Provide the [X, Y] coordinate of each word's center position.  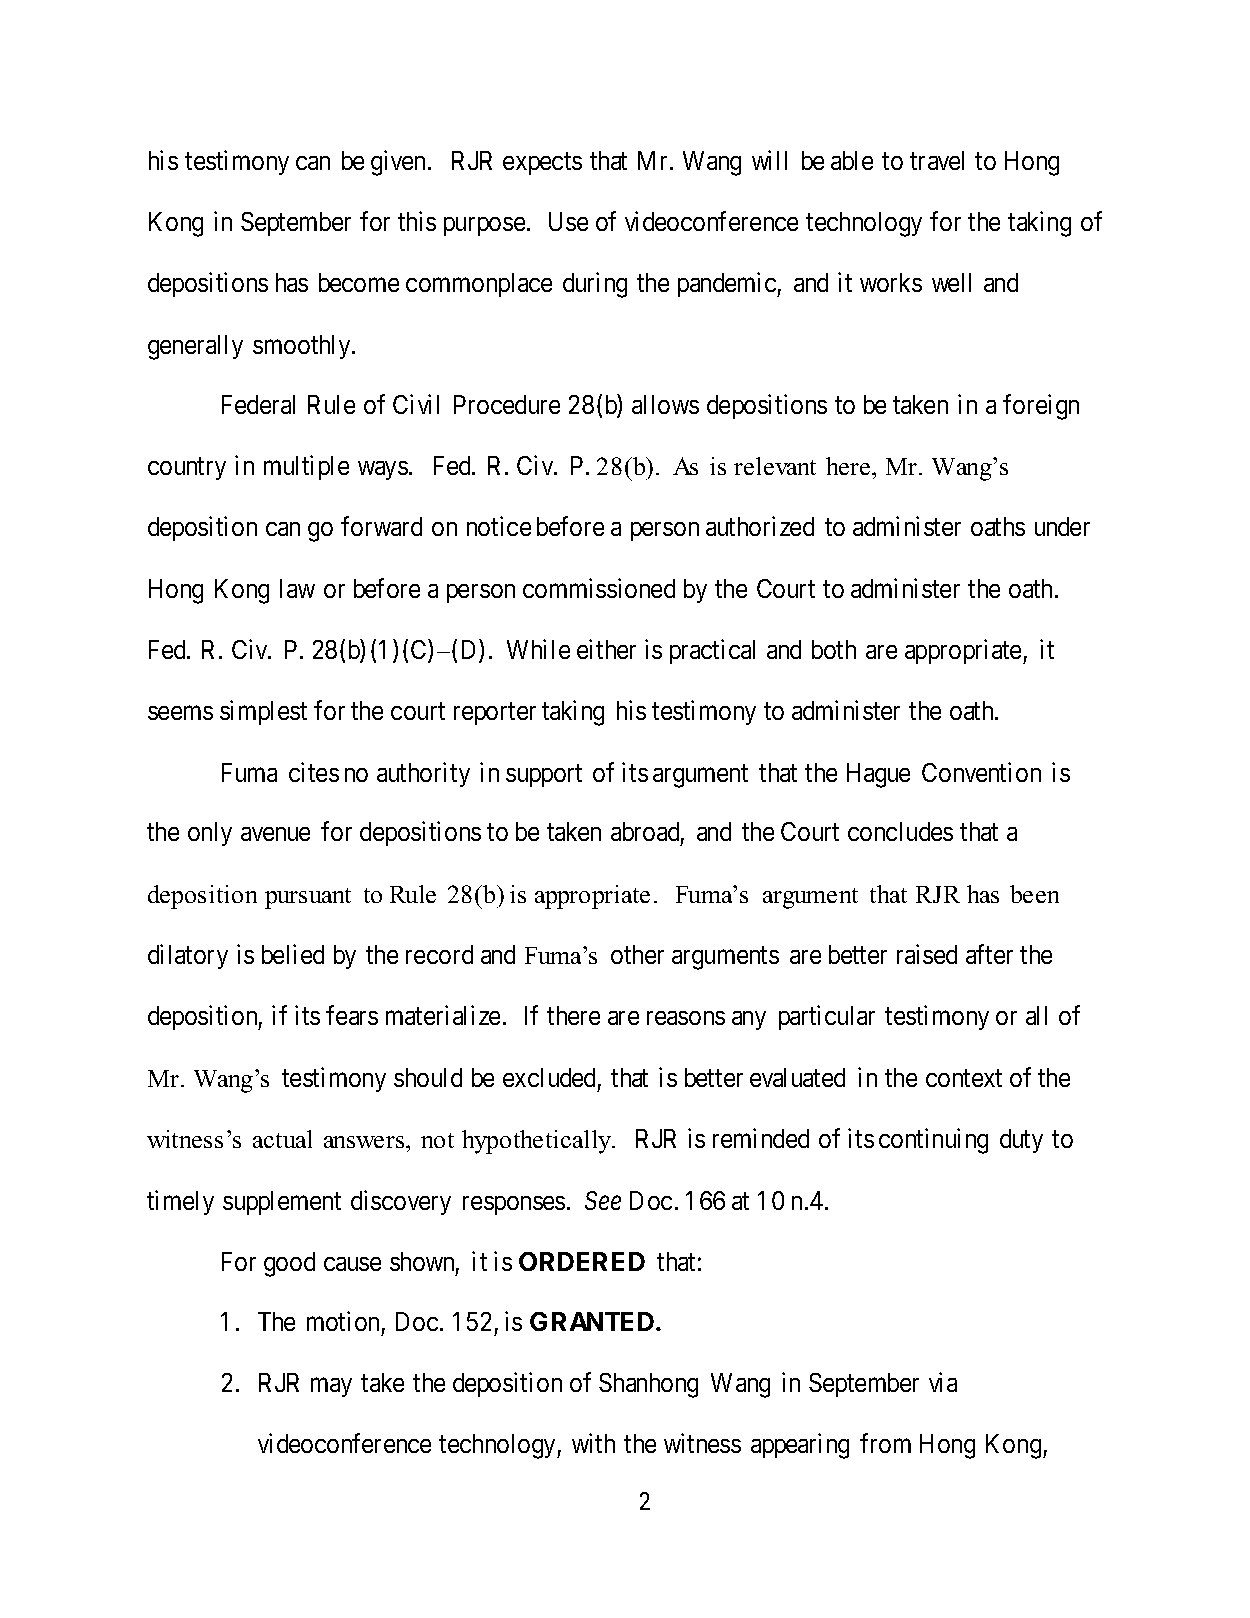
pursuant [308, 898]
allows [665, 404]
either [606, 649]
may [331, 1387]
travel [937, 160]
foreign [1041, 407]
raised [927, 954]
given [400, 163]
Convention [981, 772]
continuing [933, 1141]
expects [542, 164]
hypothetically [538, 1142]
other [637, 954]
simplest [263, 713]
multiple [306, 467]
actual [282, 1139]
